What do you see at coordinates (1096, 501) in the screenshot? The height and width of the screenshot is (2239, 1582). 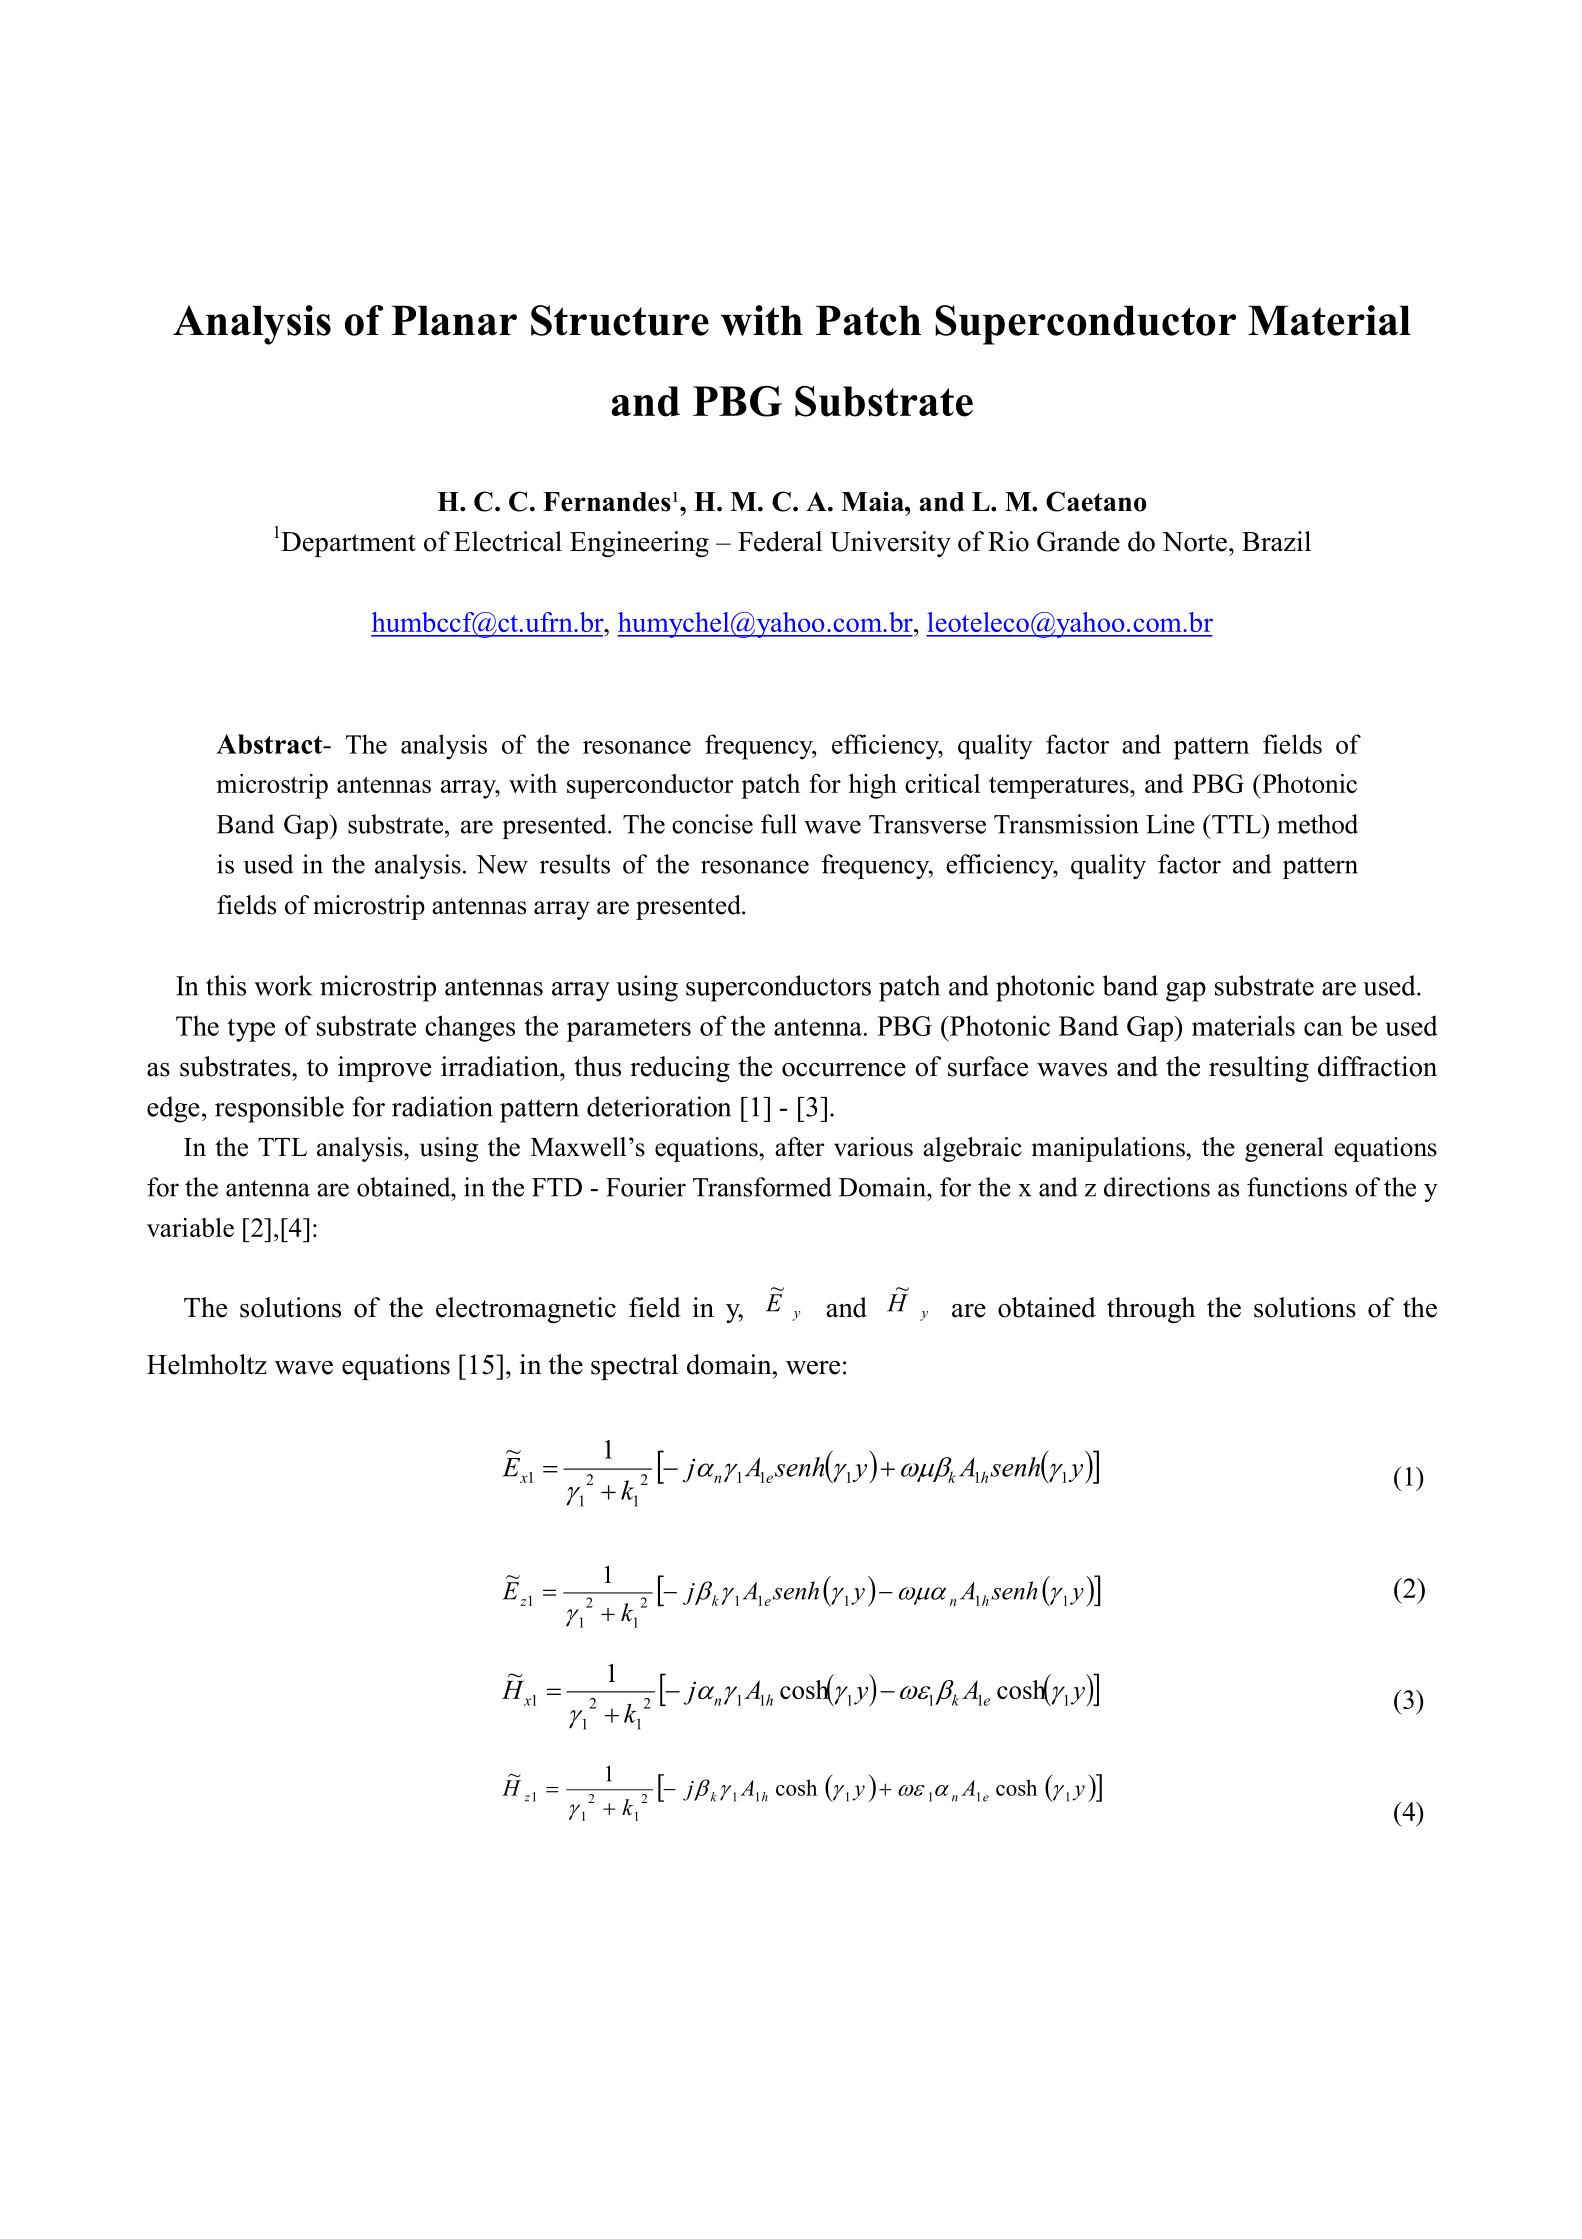 I see `Caetano` at bounding box center [1096, 501].
